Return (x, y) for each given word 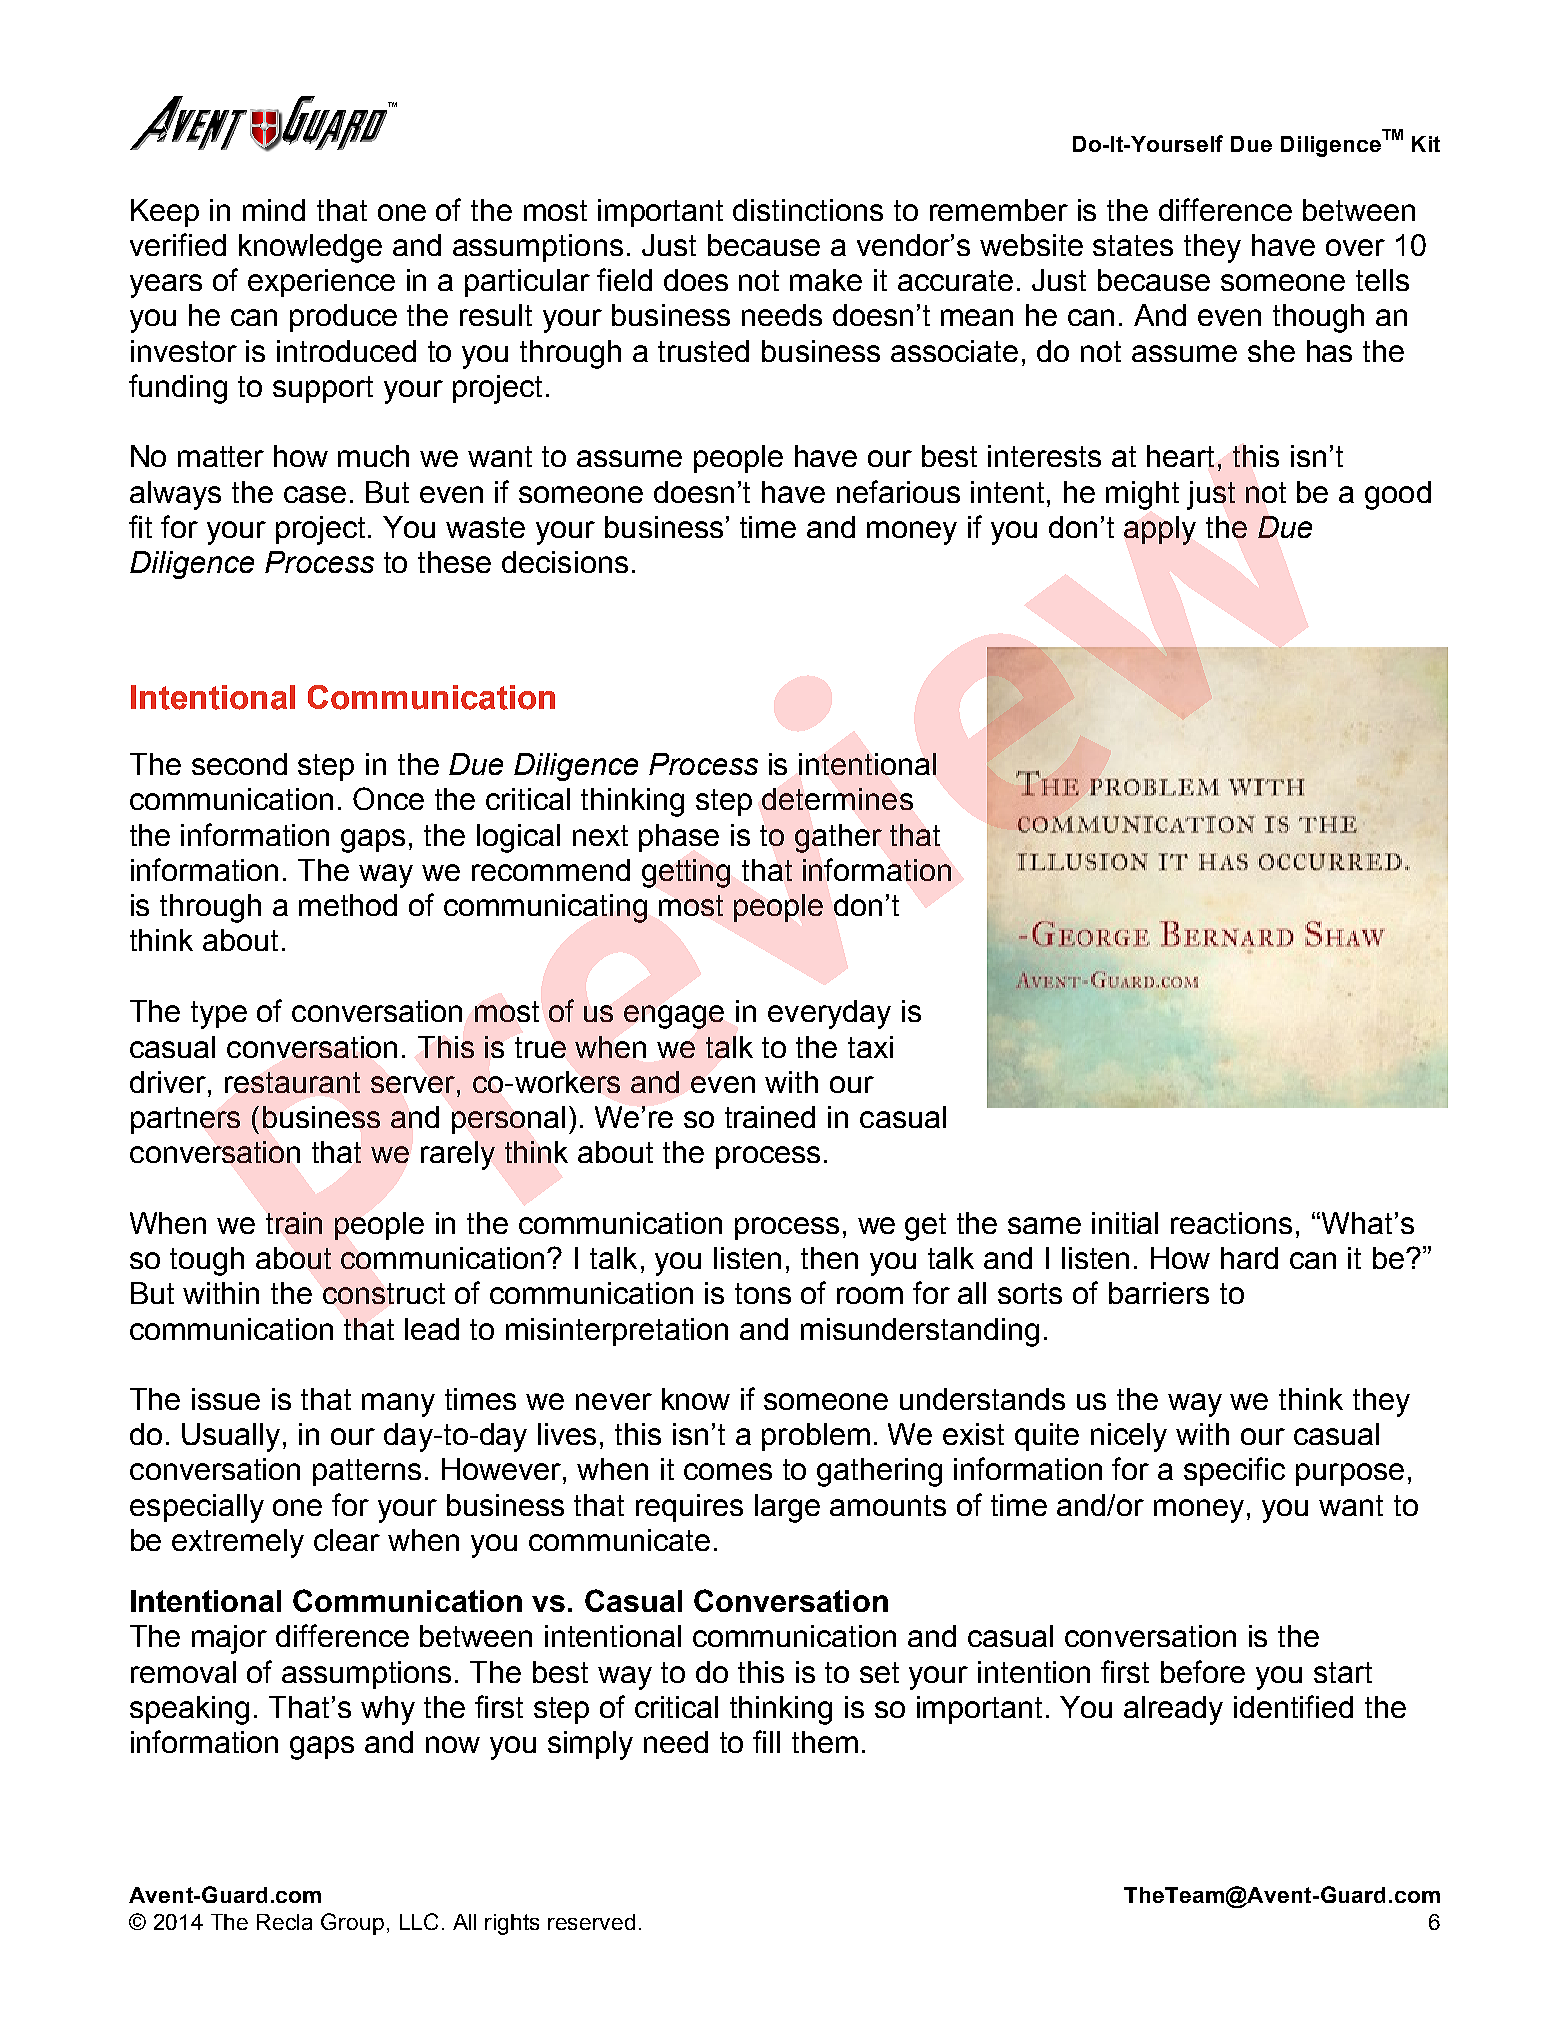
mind (274, 210)
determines (837, 799)
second (239, 764)
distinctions (808, 210)
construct (384, 1293)
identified (1293, 1706)
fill (766, 1741)
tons (763, 1293)
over (1355, 247)
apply (1160, 530)
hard (1249, 1258)
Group (352, 1924)
